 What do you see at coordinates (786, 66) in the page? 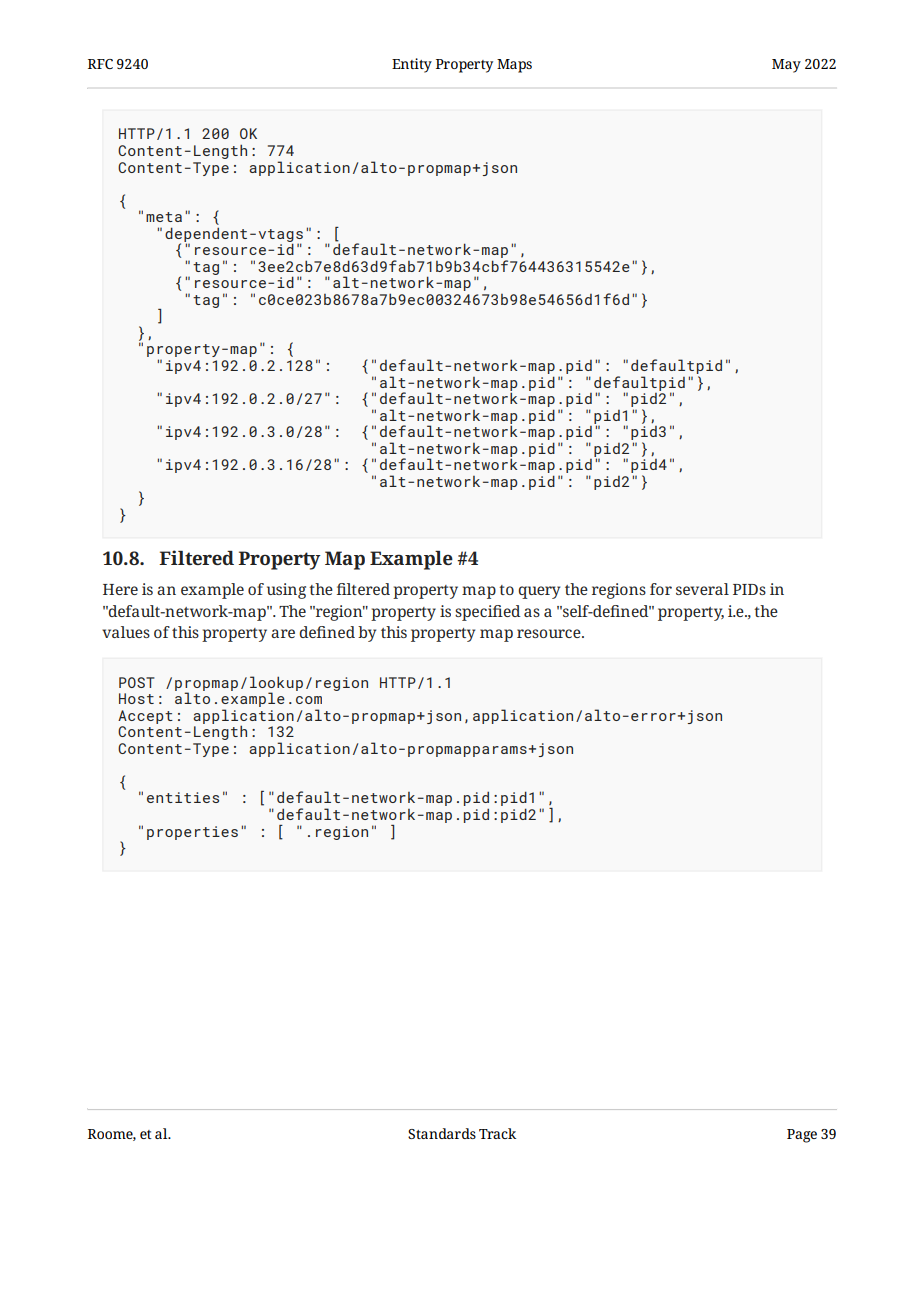
I see `May` at bounding box center [786, 66].
